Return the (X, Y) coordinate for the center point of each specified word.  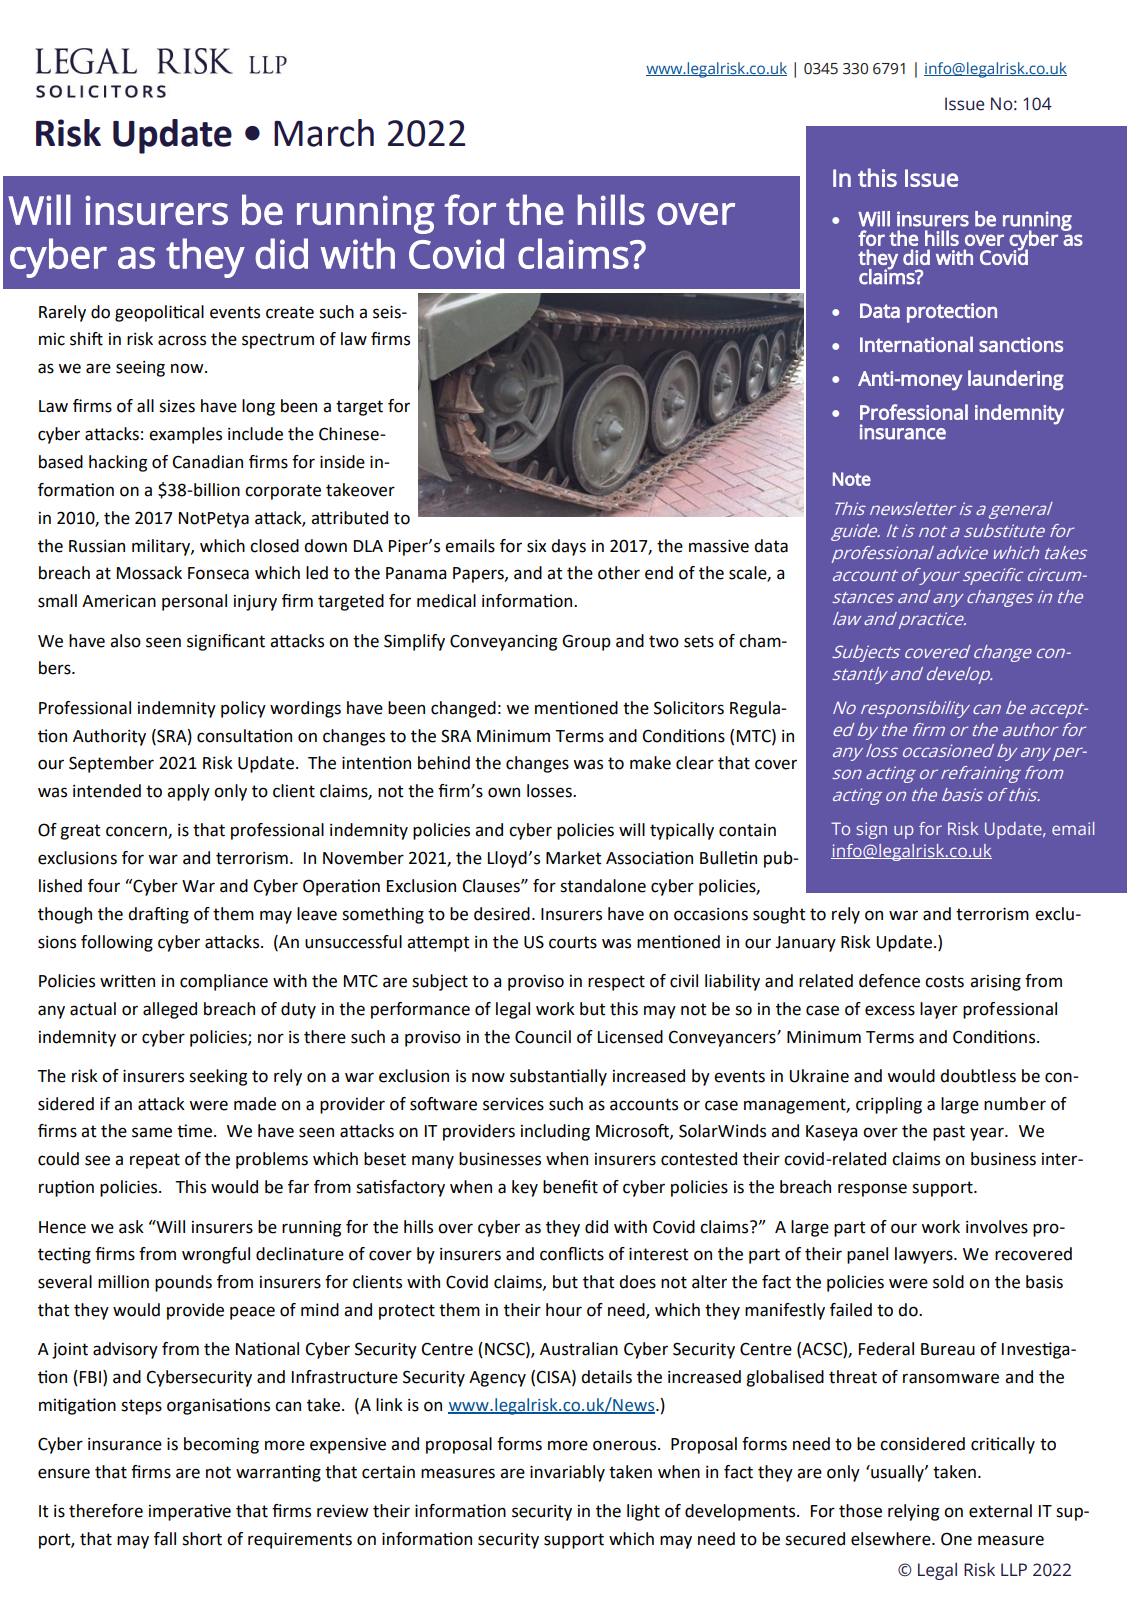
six (536, 546)
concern (137, 832)
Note (852, 479)
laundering (1016, 380)
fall (165, 1539)
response (872, 1190)
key (525, 1188)
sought (779, 915)
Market (574, 858)
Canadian (207, 462)
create (290, 312)
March (324, 133)
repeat (155, 1161)
